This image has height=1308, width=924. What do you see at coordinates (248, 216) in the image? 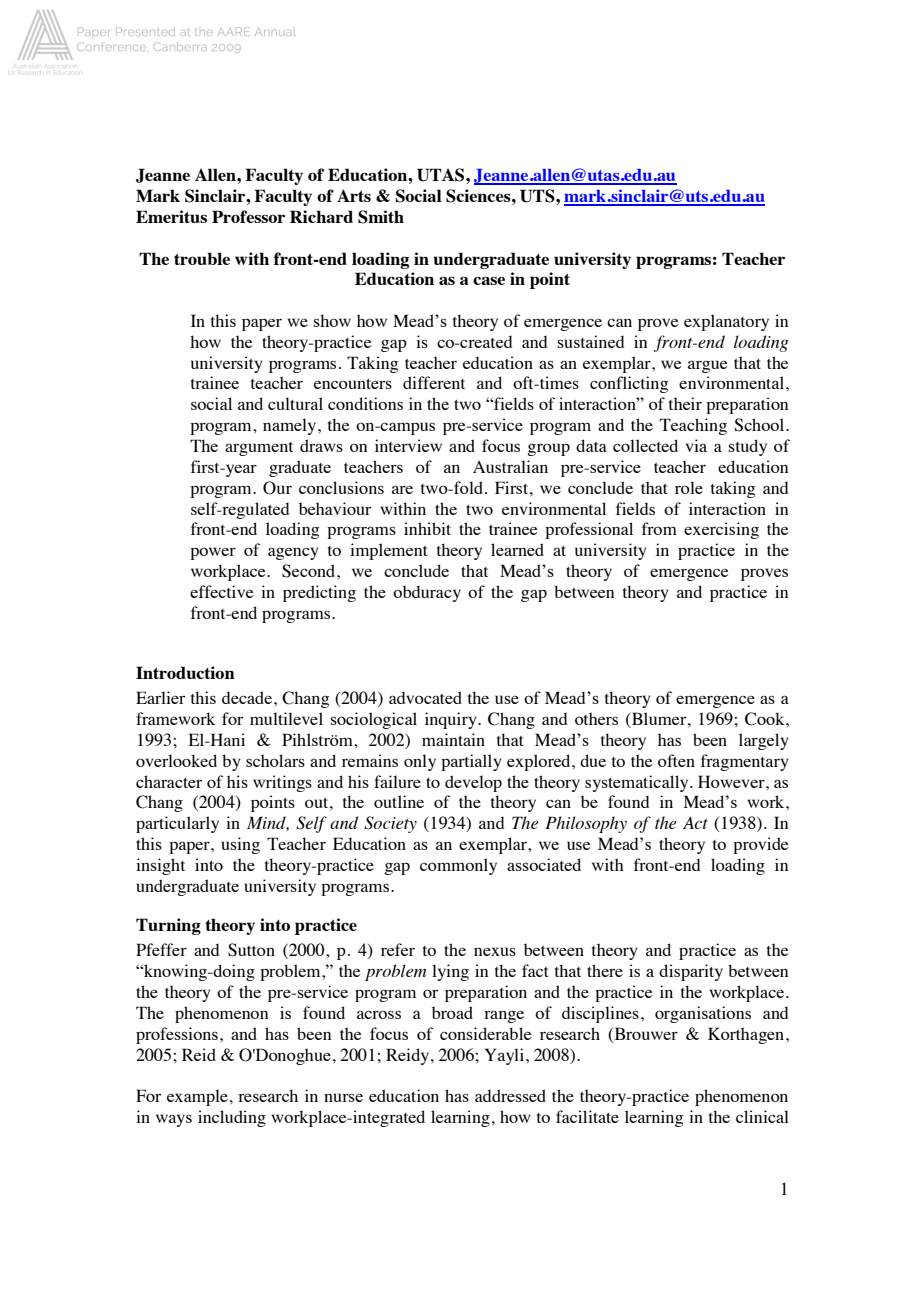
I see `Professor` at bounding box center [248, 216].
